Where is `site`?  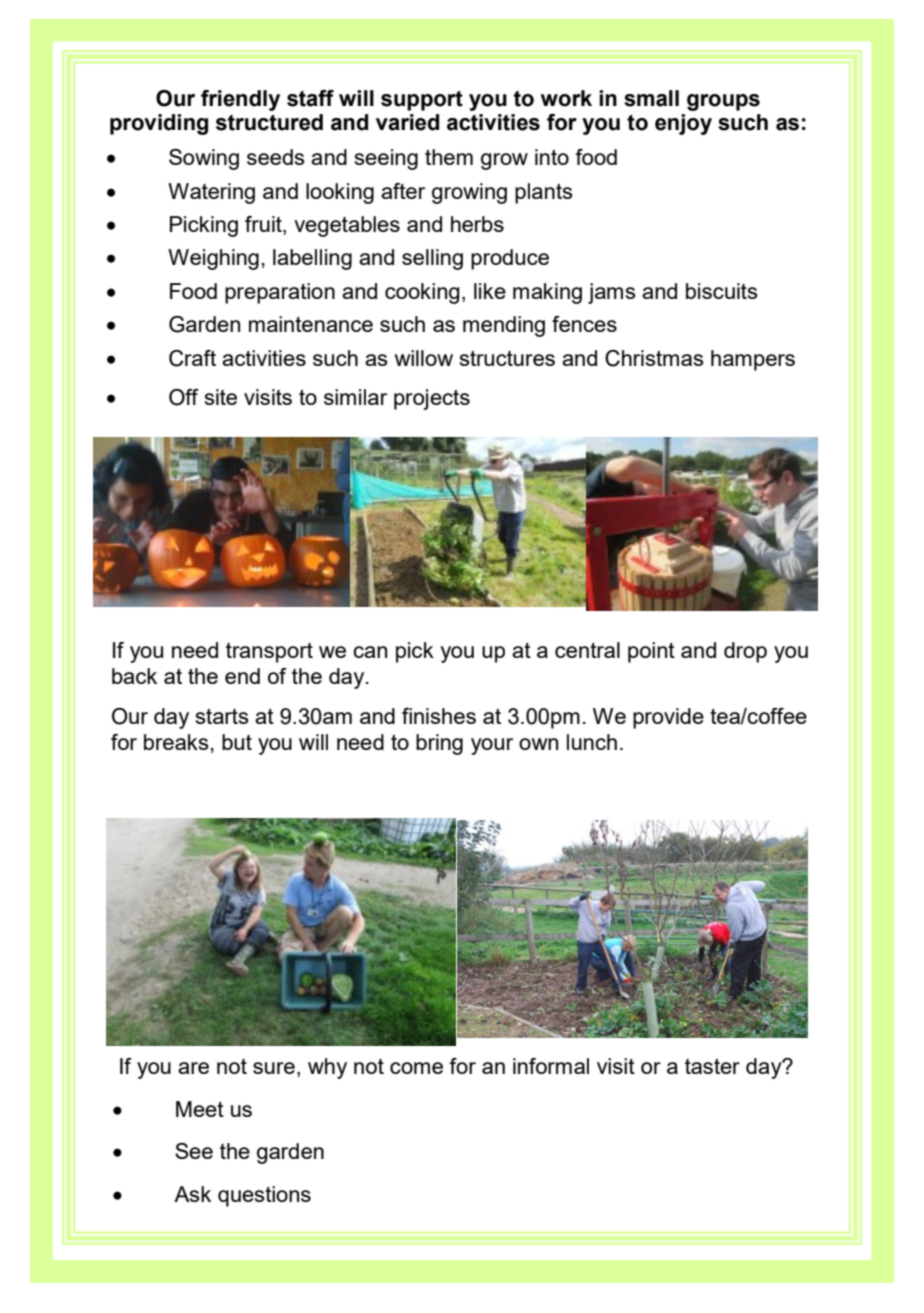
site is located at coordinates (221, 397).
